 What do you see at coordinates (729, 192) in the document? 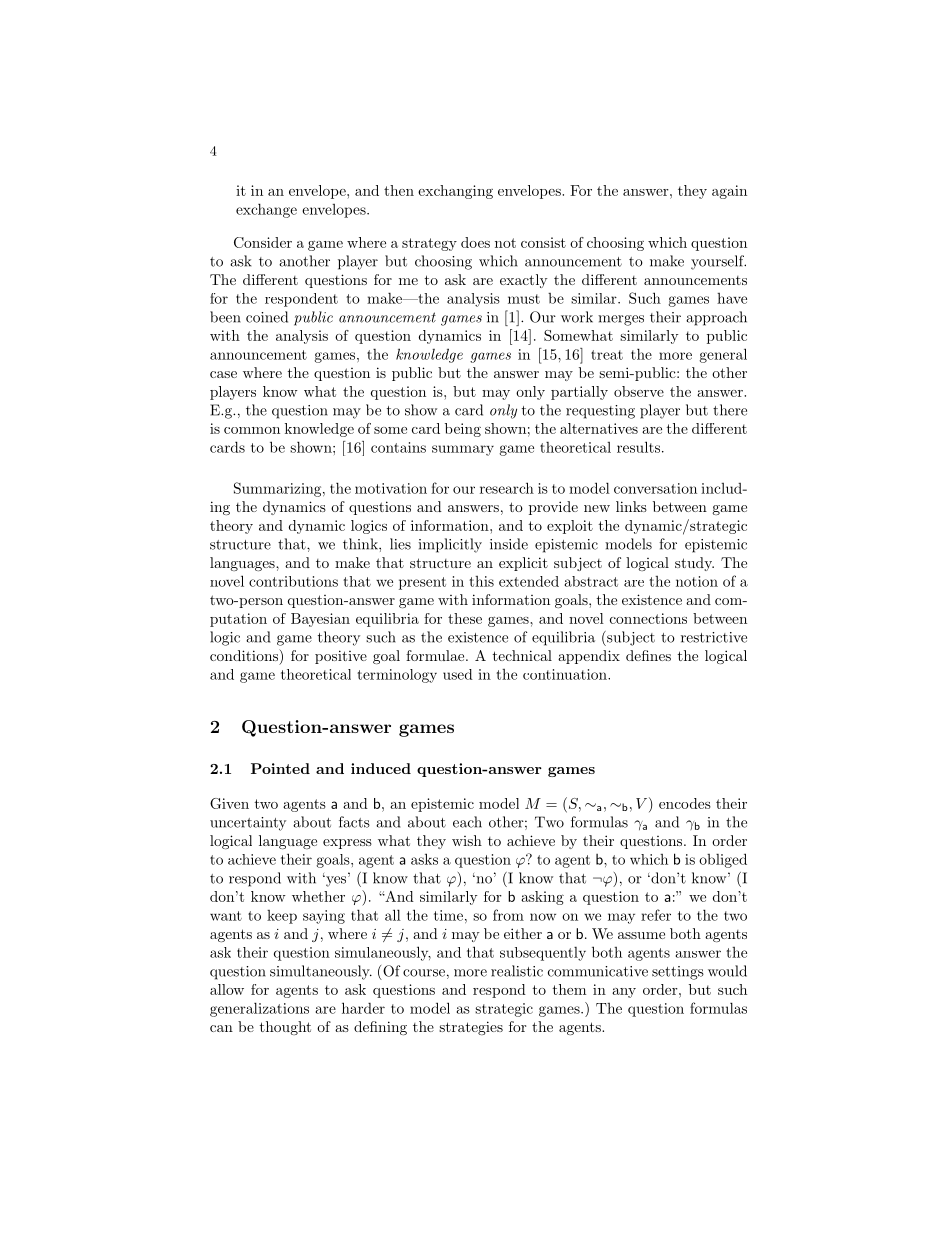
I see `again` at bounding box center [729, 192].
